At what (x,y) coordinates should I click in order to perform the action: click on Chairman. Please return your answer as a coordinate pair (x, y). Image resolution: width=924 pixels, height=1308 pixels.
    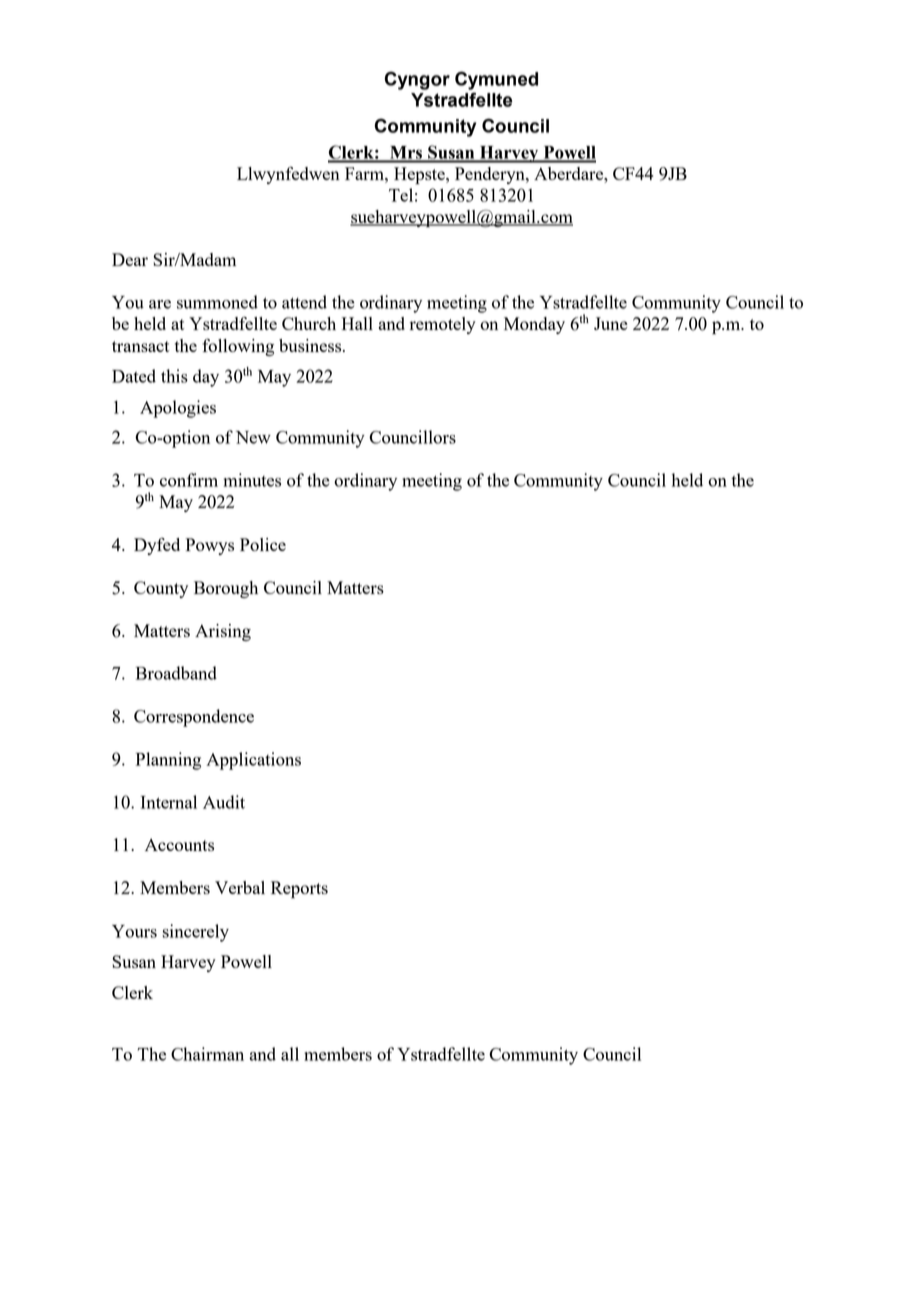
    Looking at the image, I should click on (207, 1054).
